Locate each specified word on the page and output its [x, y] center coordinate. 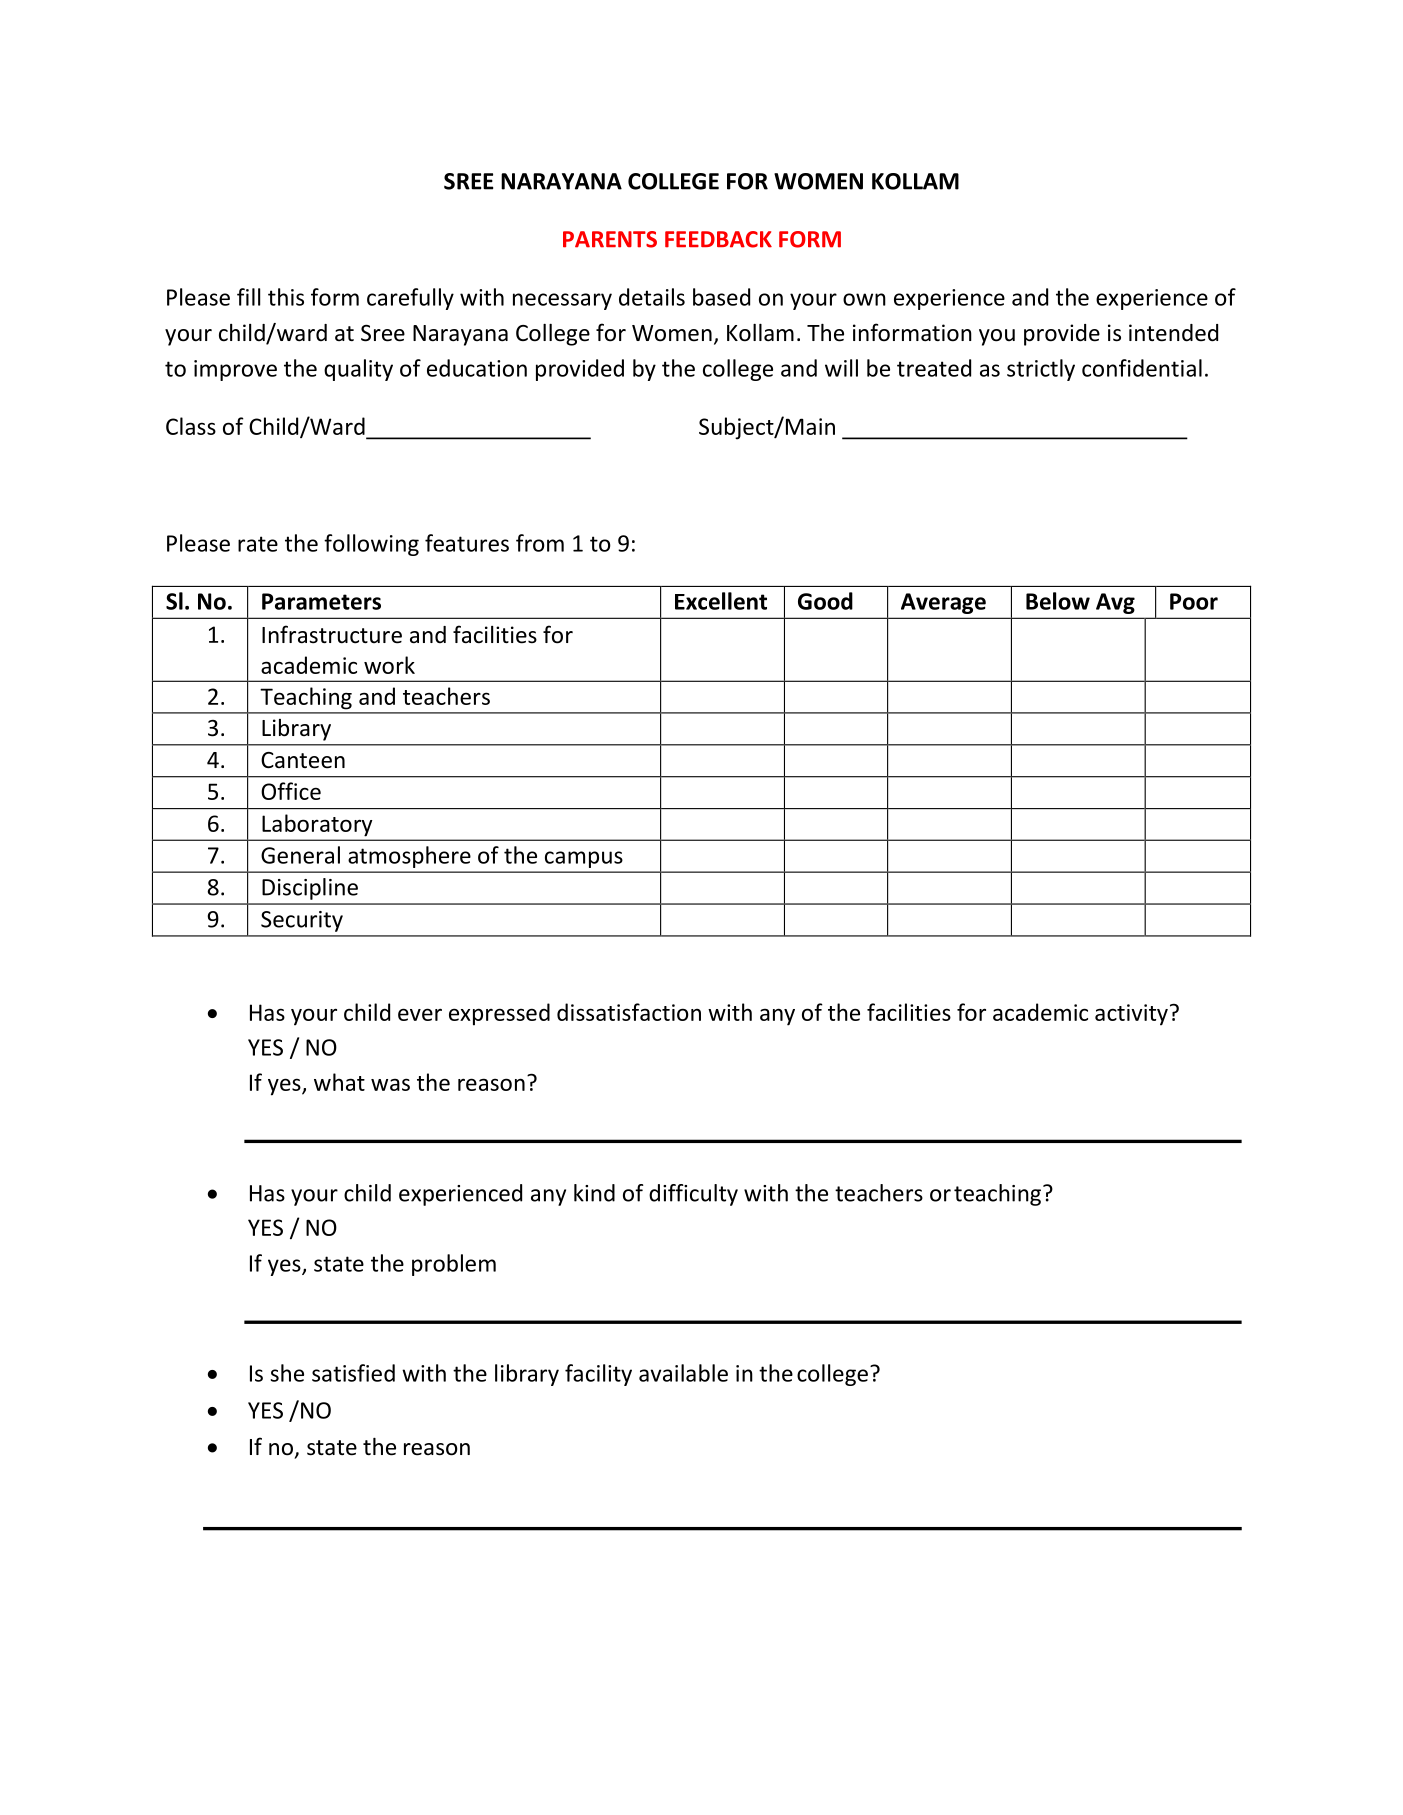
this [286, 297]
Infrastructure [332, 634]
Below [1058, 601]
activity [1131, 1015]
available [683, 1373]
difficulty [693, 1195]
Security [302, 921]
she [287, 1373]
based [721, 297]
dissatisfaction [629, 1012]
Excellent [721, 601]
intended [1173, 333]
